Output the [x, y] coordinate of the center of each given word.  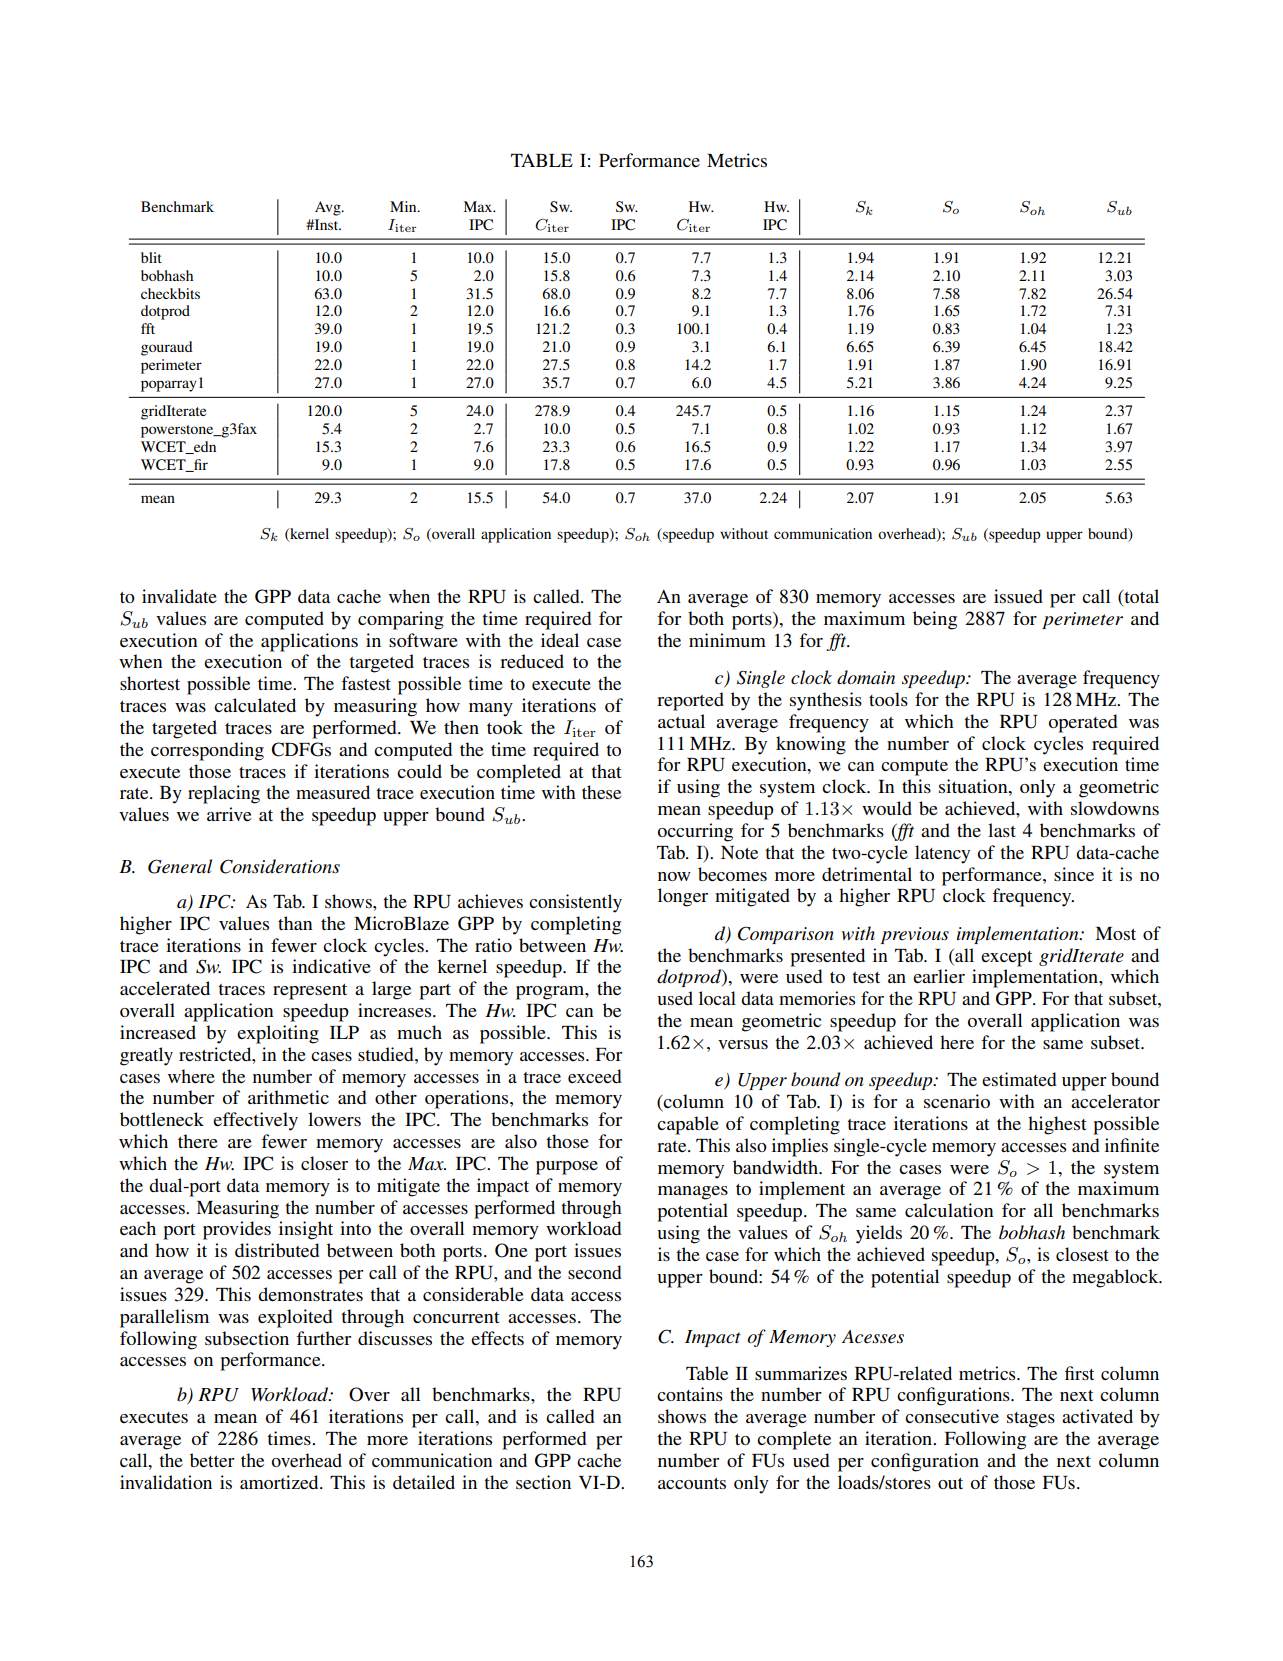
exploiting [278, 1034]
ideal [560, 640]
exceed [594, 1076]
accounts [692, 1483]
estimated [1019, 1079]
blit [151, 257]
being [935, 620]
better [212, 1460]
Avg [329, 208]
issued [1018, 596]
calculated [255, 705]
